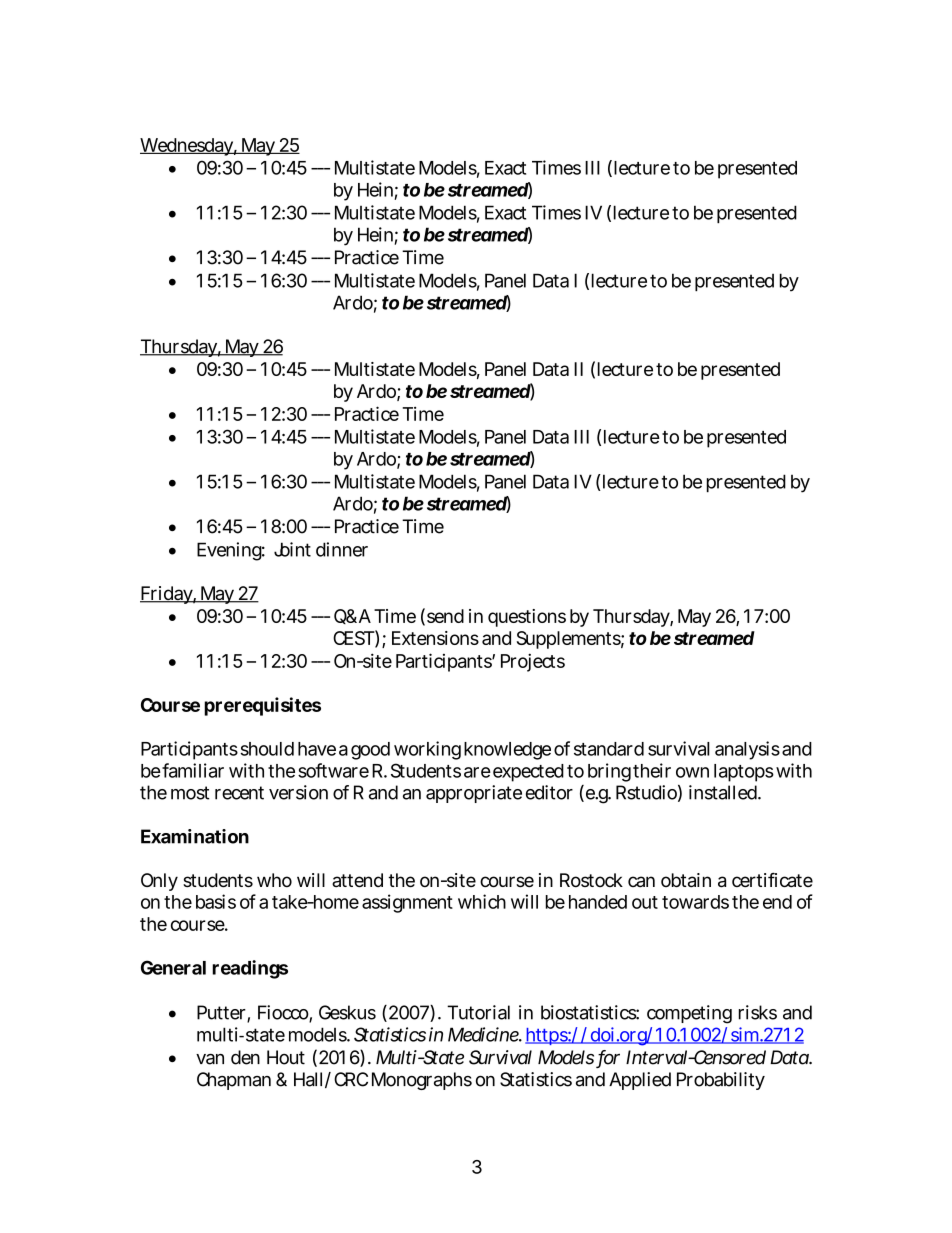  Describe the element at coordinates (342, 549) in the image. I see `dinner` at that location.
